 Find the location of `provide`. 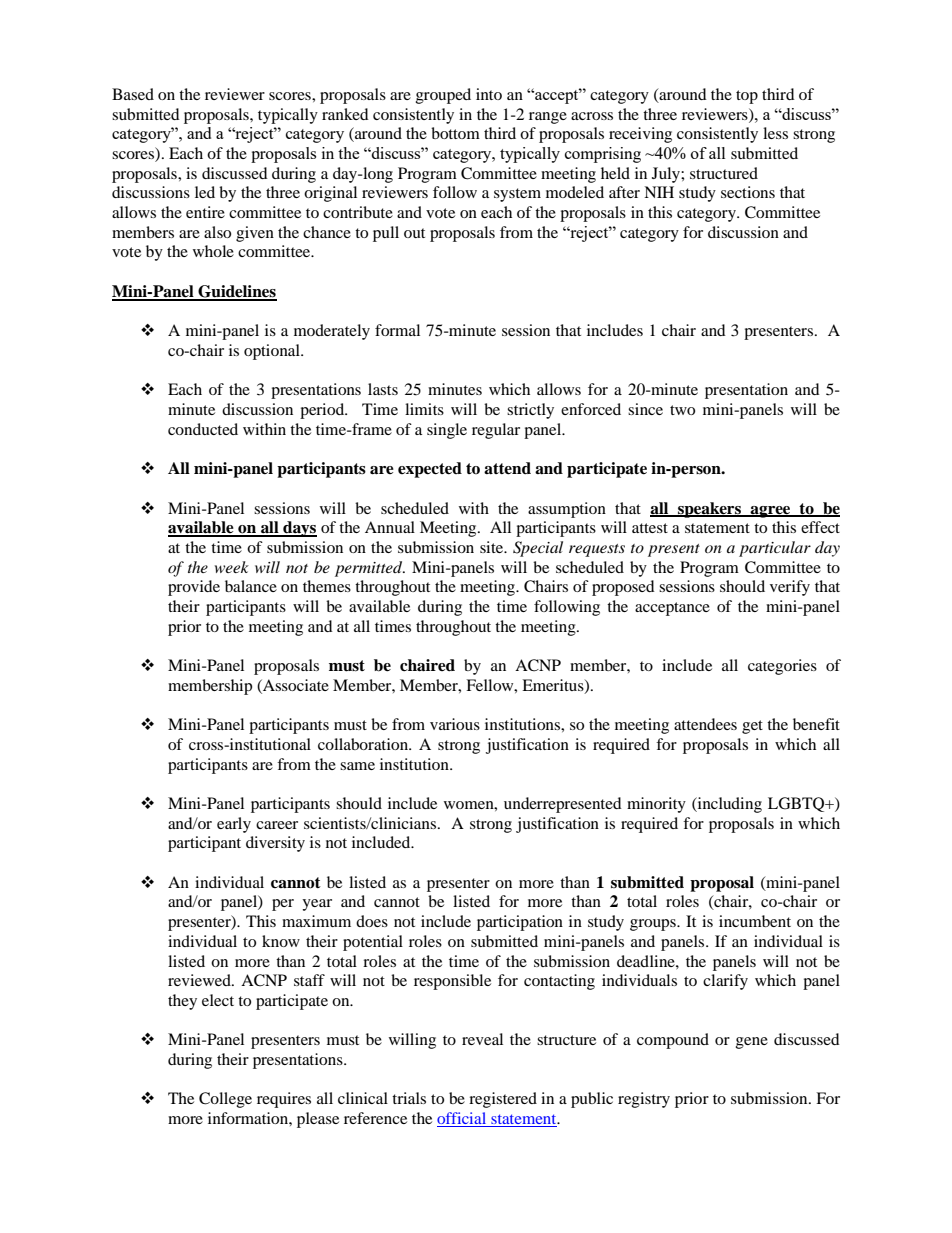

provide is located at coordinates (194, 588).
